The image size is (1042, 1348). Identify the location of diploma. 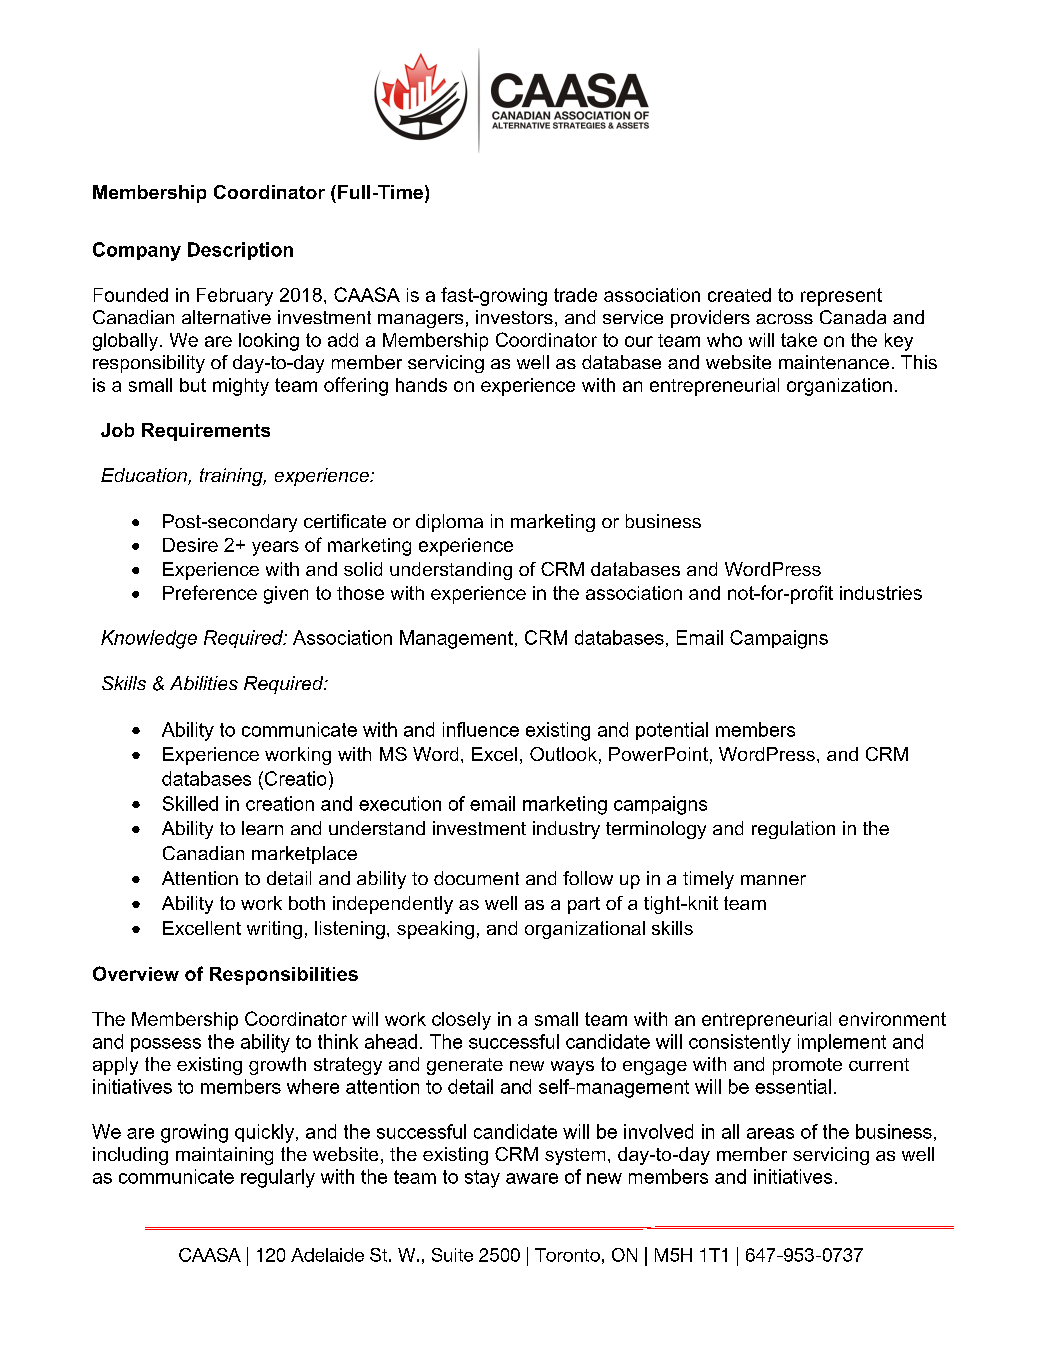
(449, 523).
